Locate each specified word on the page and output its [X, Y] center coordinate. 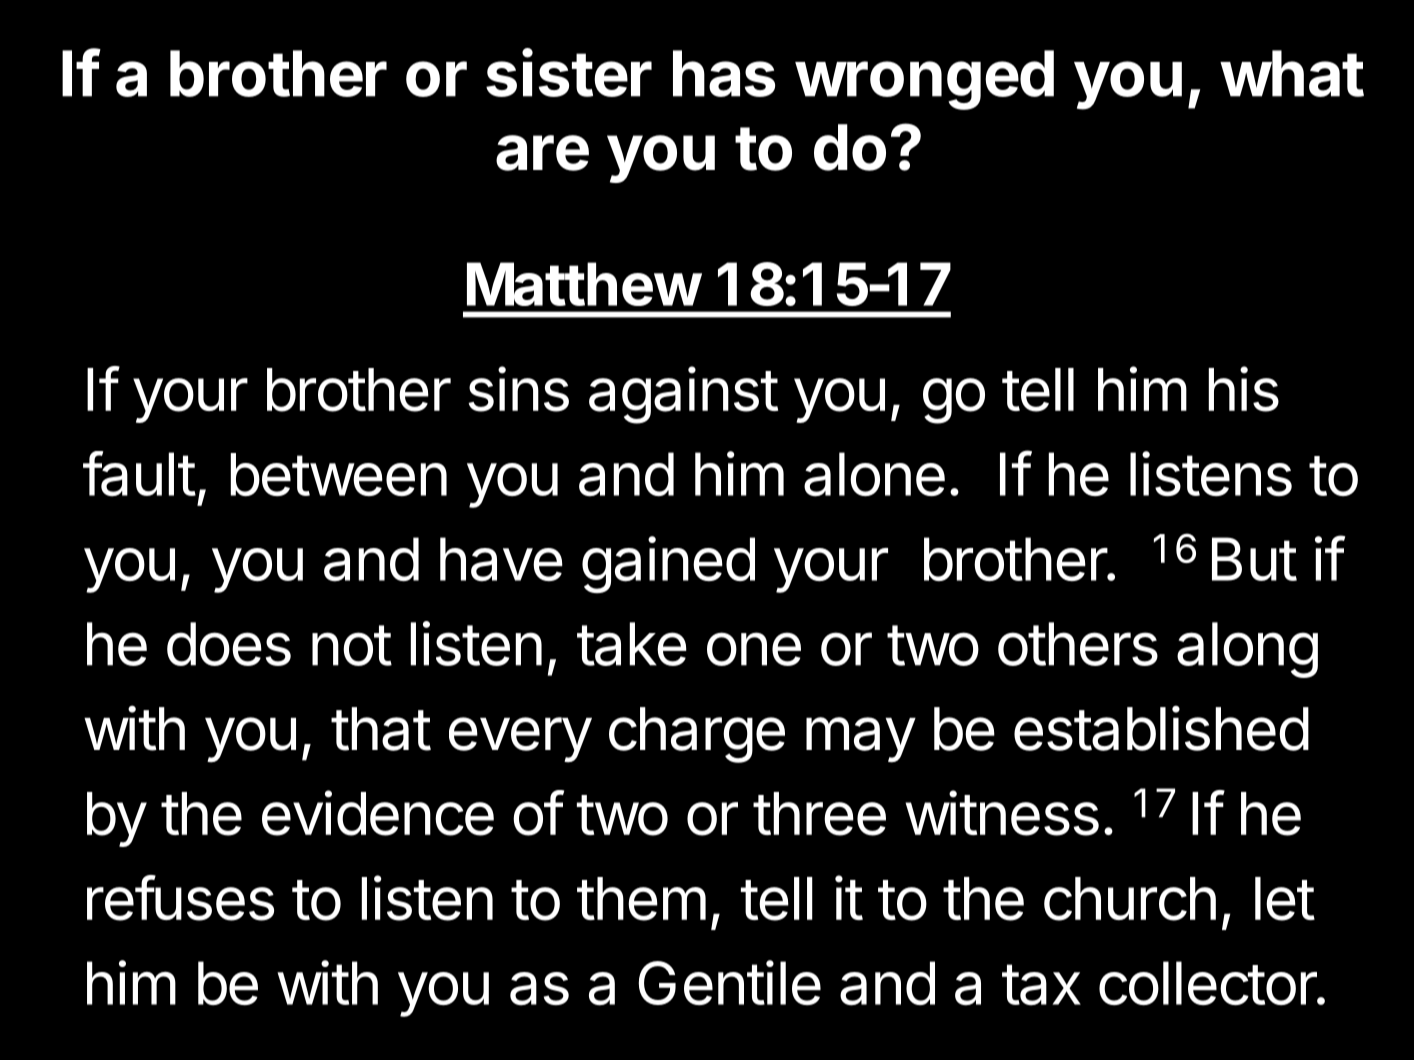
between [338, 474]
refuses [180, 898]
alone [874, 474]
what [1292, 73]
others [1078, 644]
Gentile [729, 982]
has [724, 73]
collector [1208, 983]
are [542, 153]
